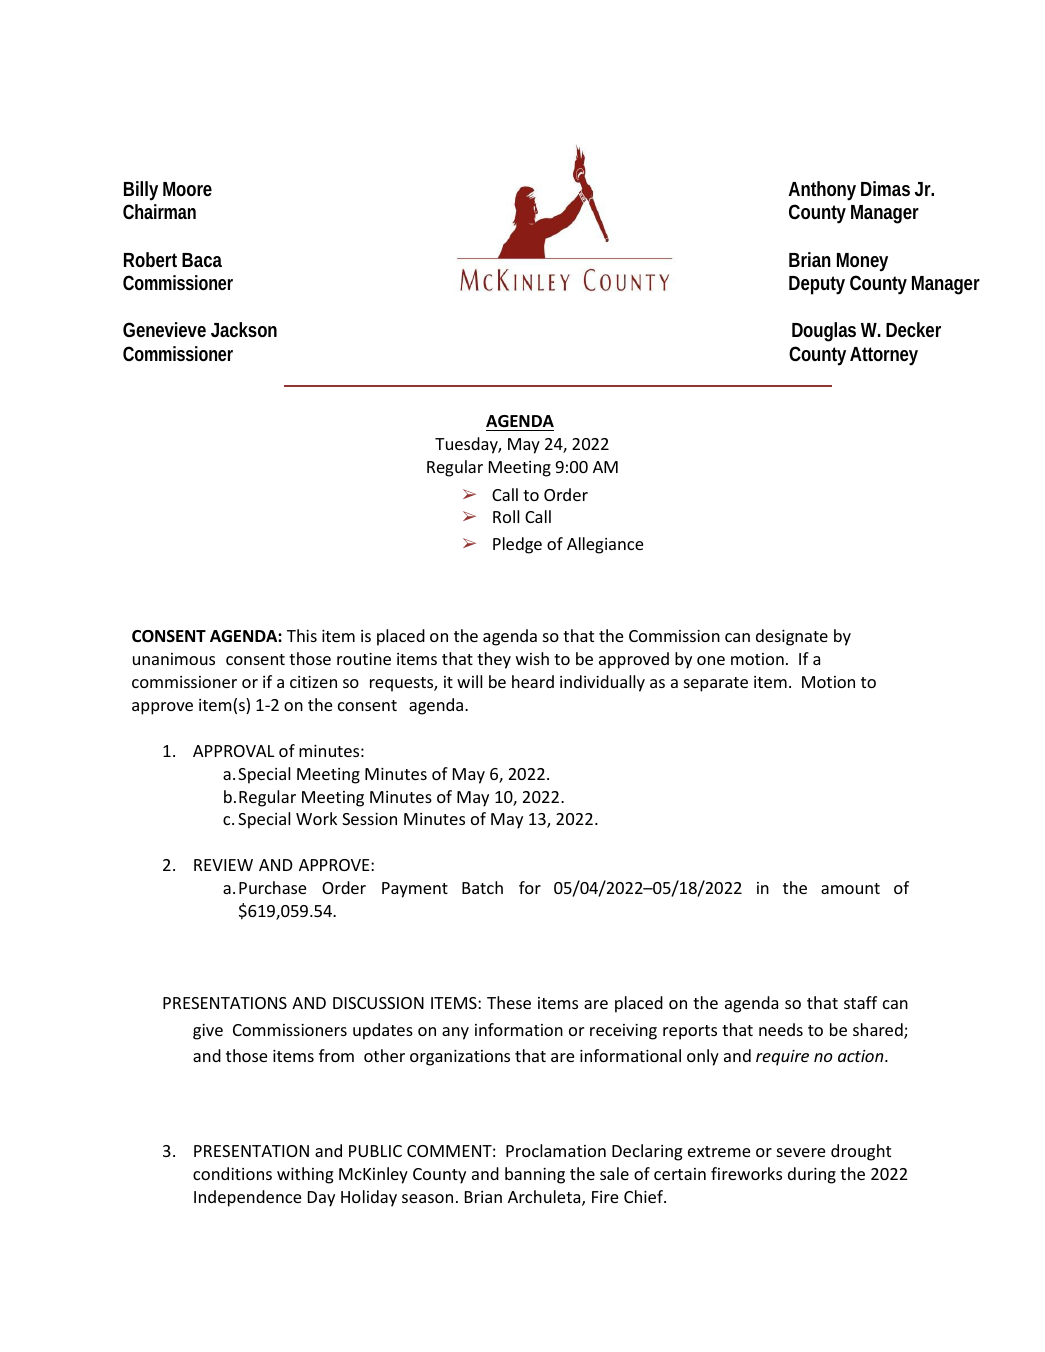 The image size is (1045, 1352). What do you see at coordinates (884, 356) in the image?
I see `Attorney` at bounding box center [884, 356].
